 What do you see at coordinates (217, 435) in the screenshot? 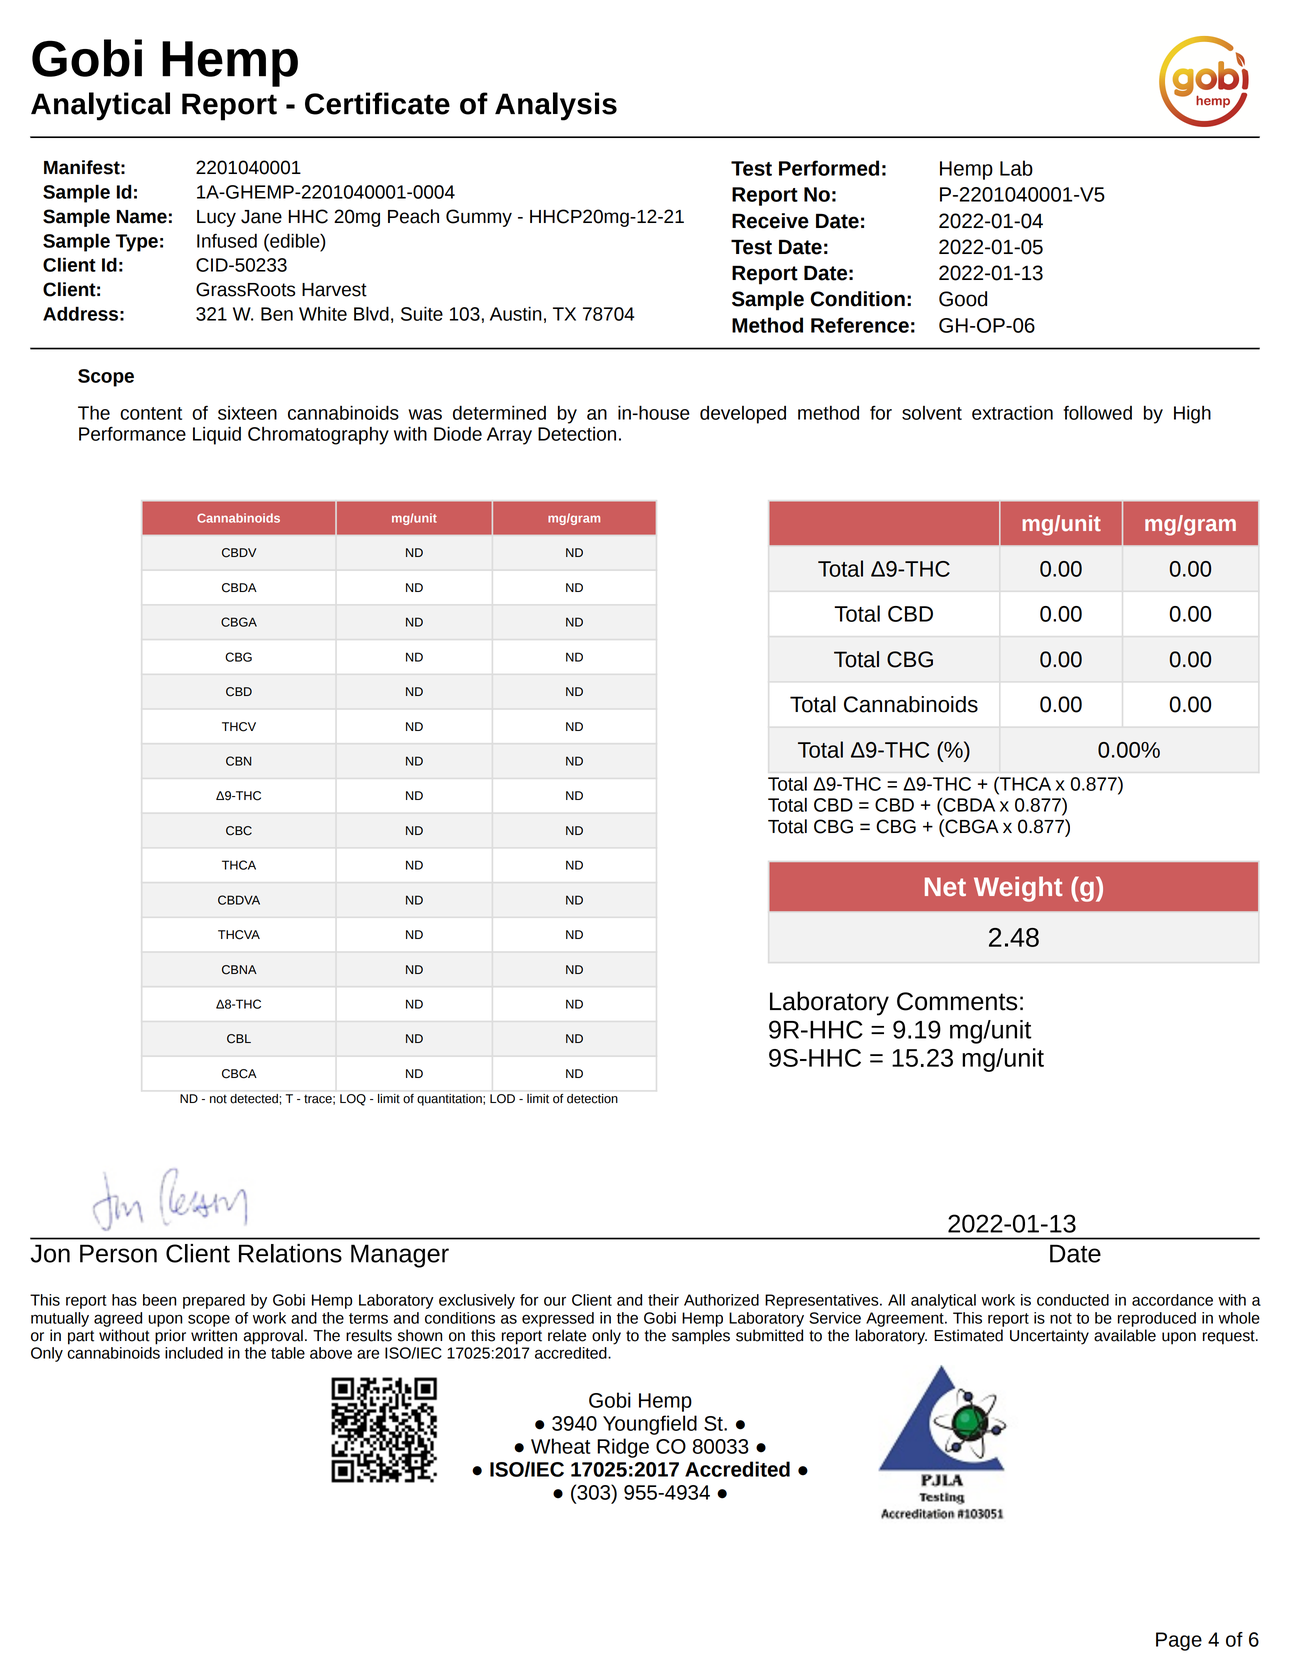
I see `Liquid` at bounding box center [217, 435].
